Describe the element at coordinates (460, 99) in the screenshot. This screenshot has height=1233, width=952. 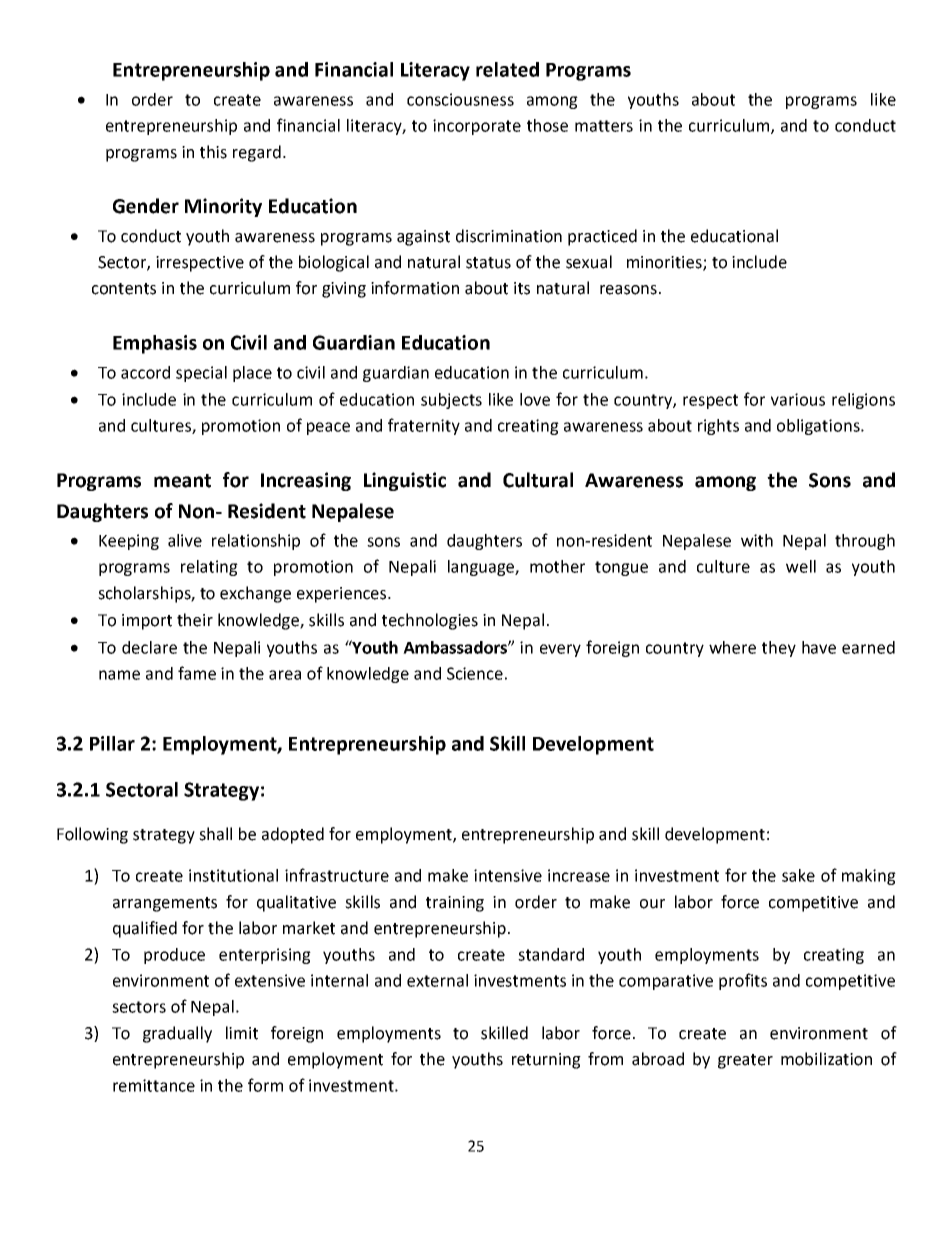
I see `consciousness` at that location.
